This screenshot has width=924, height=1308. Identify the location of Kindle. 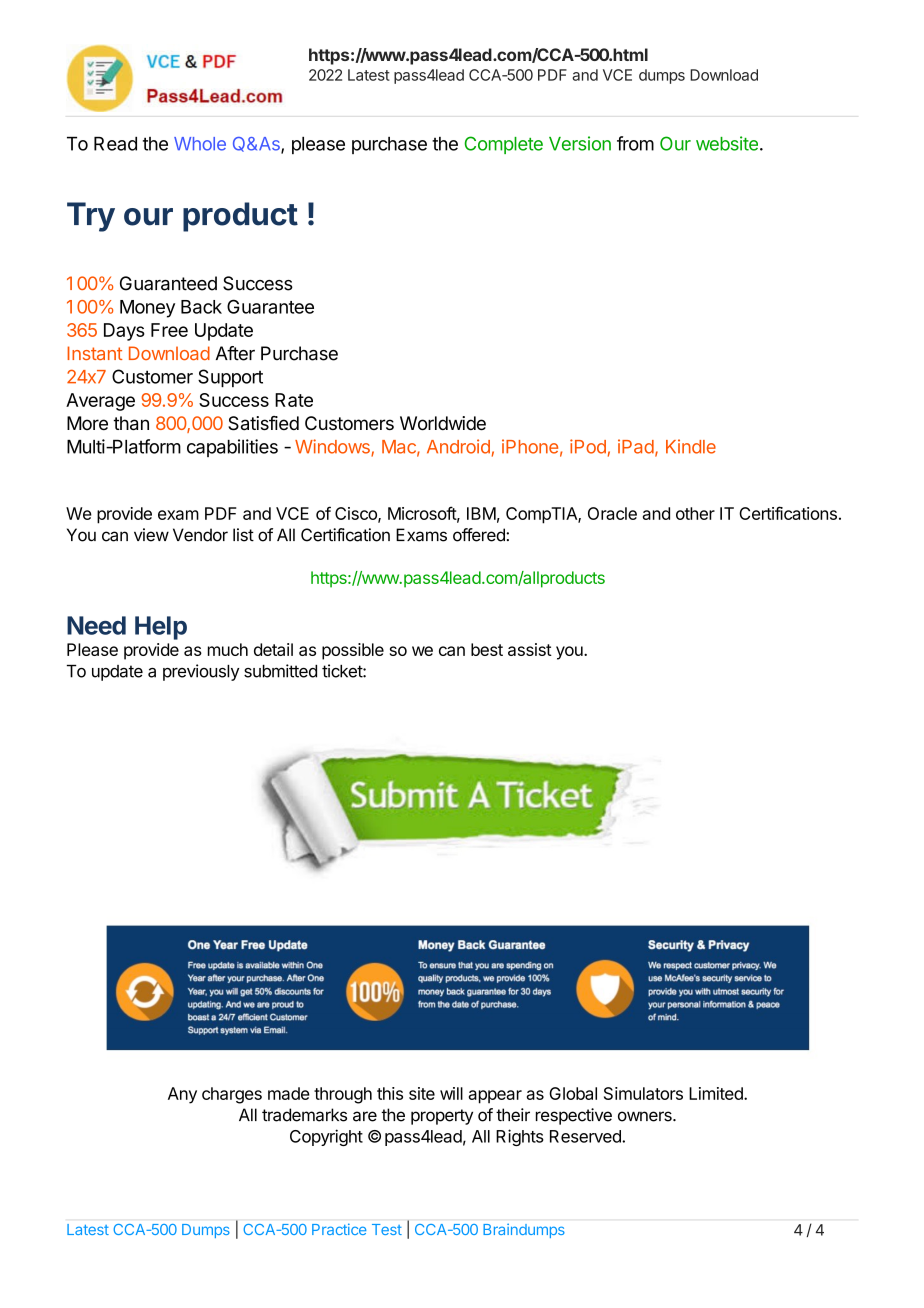
(691, 446).
